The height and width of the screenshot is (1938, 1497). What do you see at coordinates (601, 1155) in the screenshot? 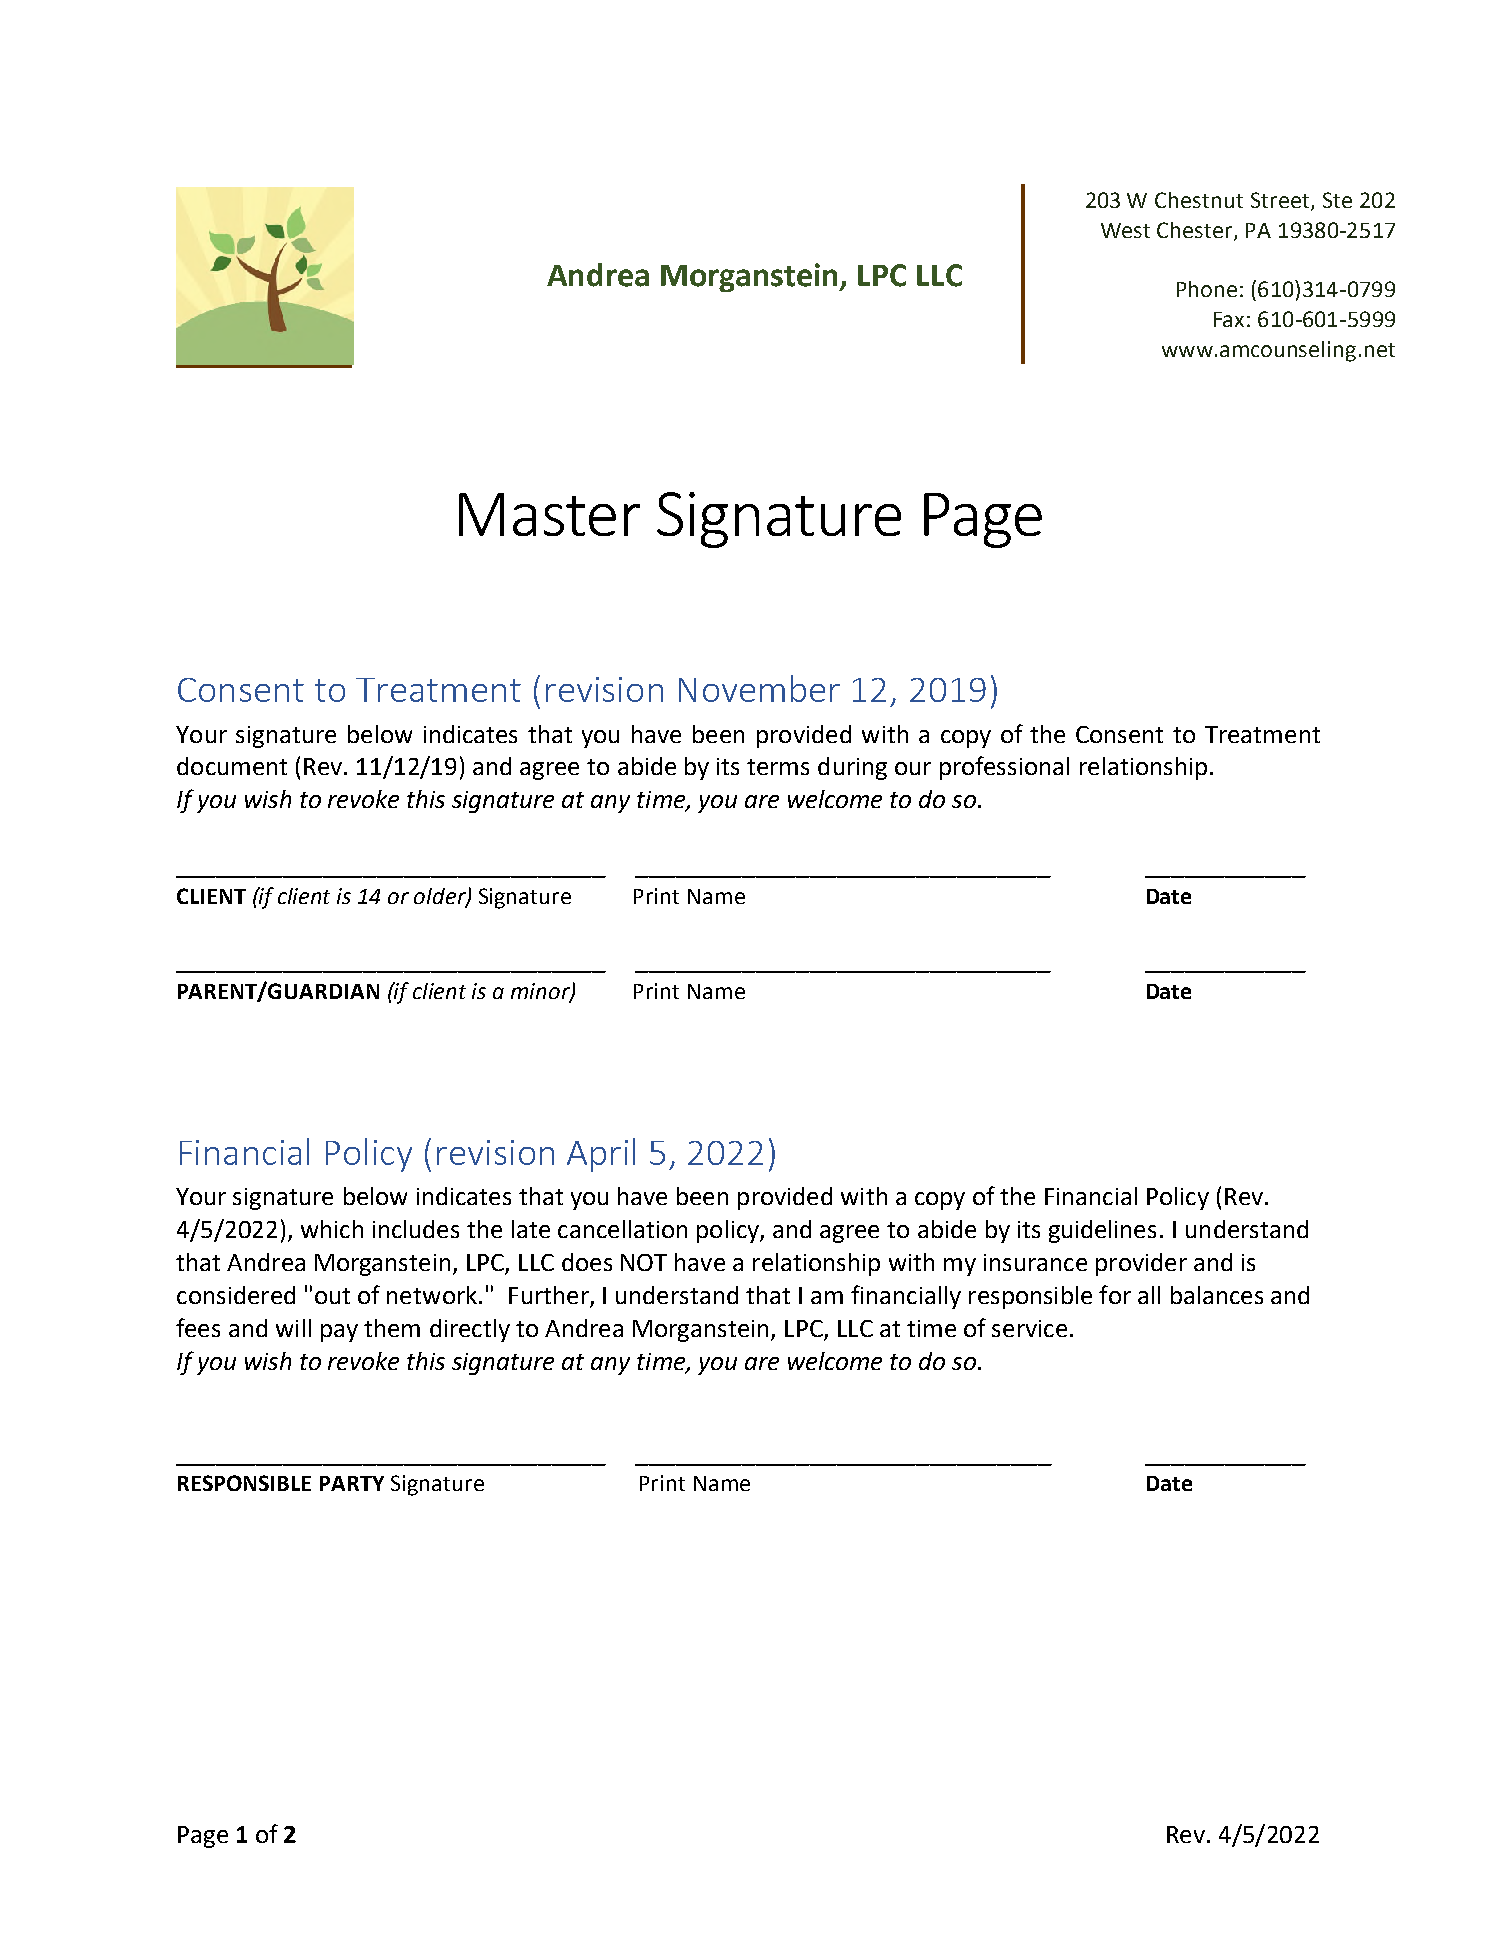
I see `April` at bounding box center [601, 1155].
